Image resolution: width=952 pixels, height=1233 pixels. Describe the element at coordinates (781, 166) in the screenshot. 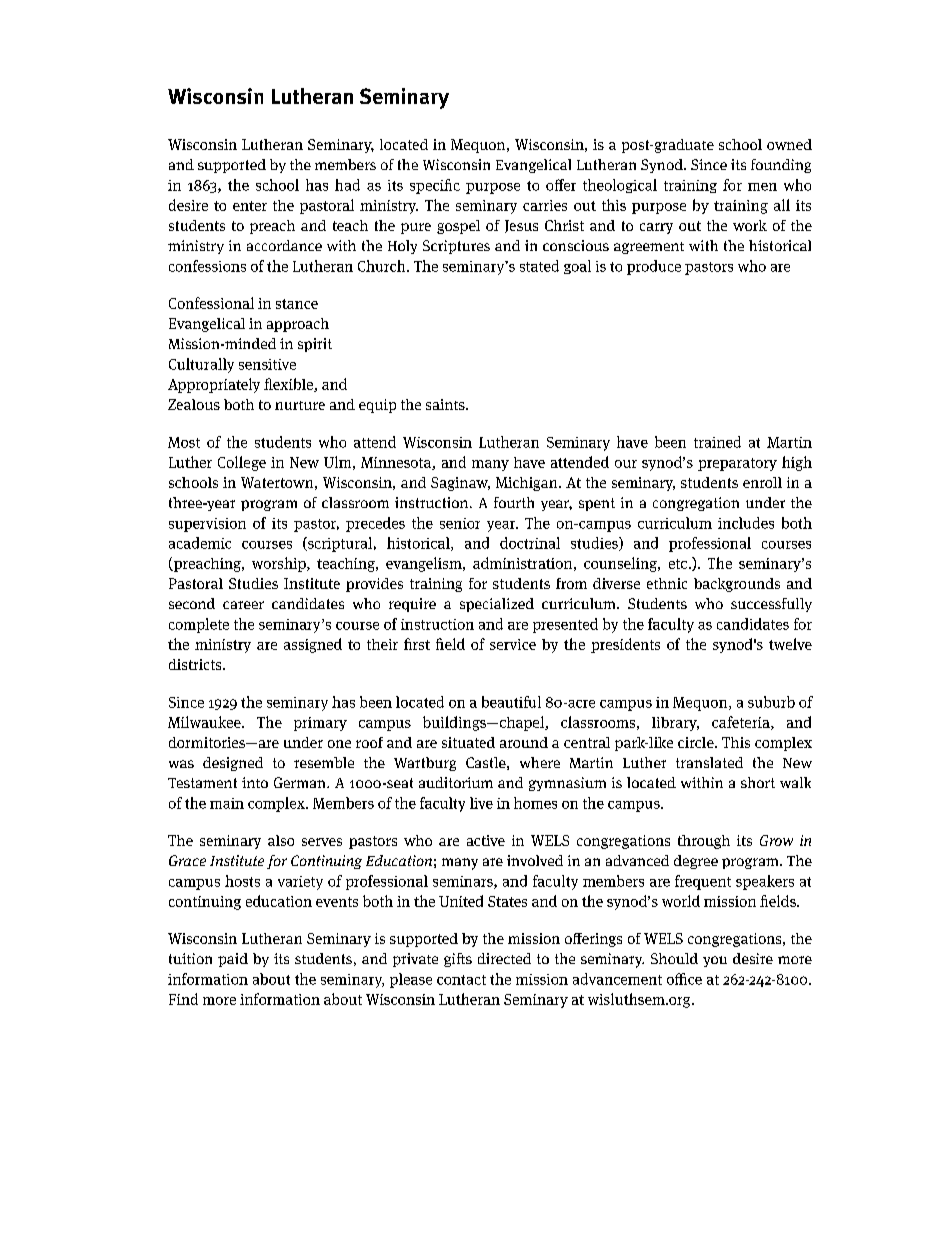

I see `founding` at that location.
